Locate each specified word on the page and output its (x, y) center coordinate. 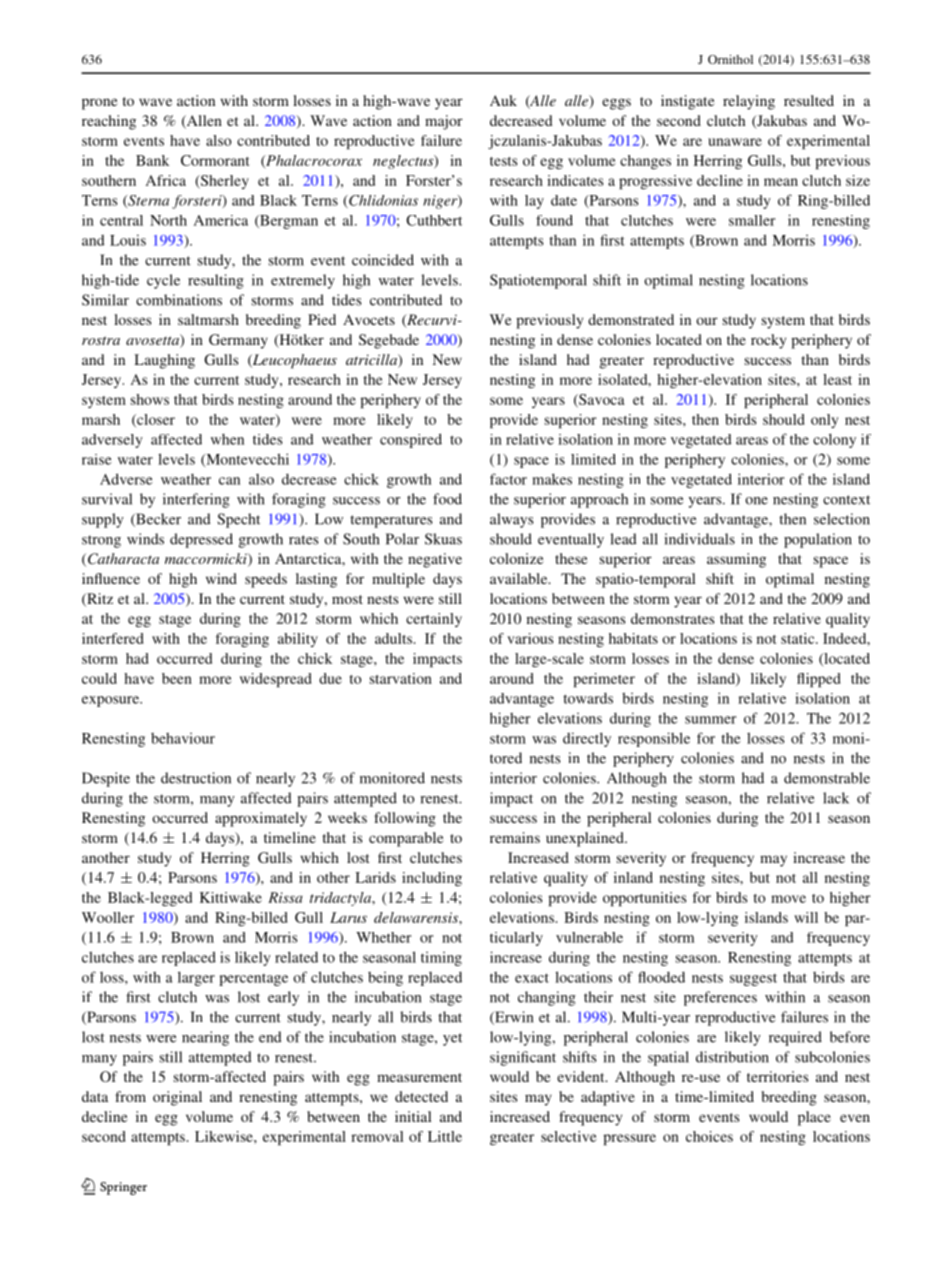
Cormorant (215, 160)
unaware (735, 142)
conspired (411, 440)
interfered (112, 638)
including (432, 879)
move (788, 899)
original (177, 1098)
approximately (261, 819)
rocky (768, 341)
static (799, 638)
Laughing (164, 361)
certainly (434, 620)
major (444, 122)
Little (445, 1136)
